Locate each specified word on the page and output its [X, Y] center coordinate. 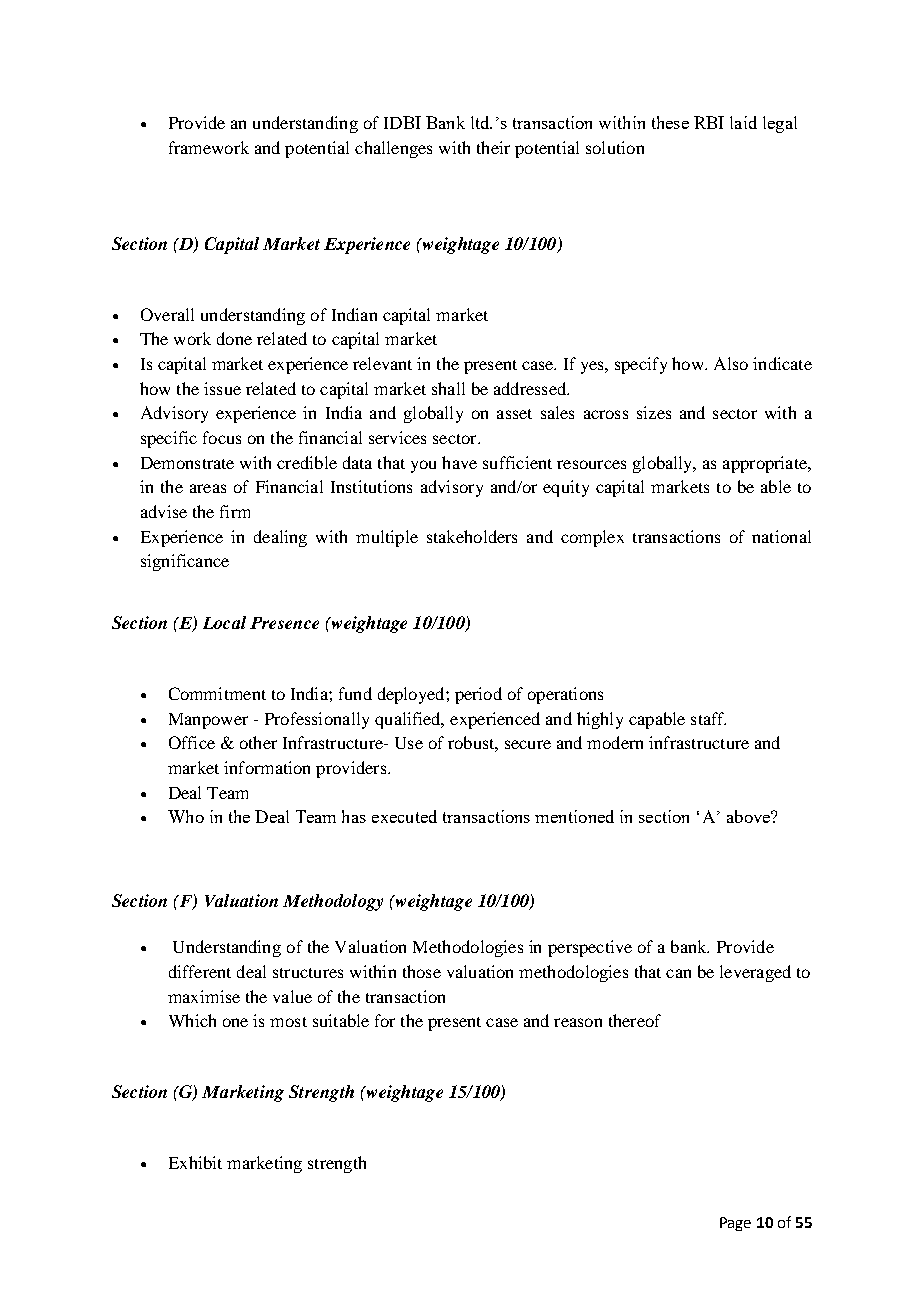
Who [186, 816]
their [493, 147]
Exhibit [195, 1162]
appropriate [766, 464]
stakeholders [472, 536]
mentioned [574, 816]
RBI [709, 122]
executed [404, 816]
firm [235, 511]
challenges [393, 149]
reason [578, 1022]
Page [735, 1224]
